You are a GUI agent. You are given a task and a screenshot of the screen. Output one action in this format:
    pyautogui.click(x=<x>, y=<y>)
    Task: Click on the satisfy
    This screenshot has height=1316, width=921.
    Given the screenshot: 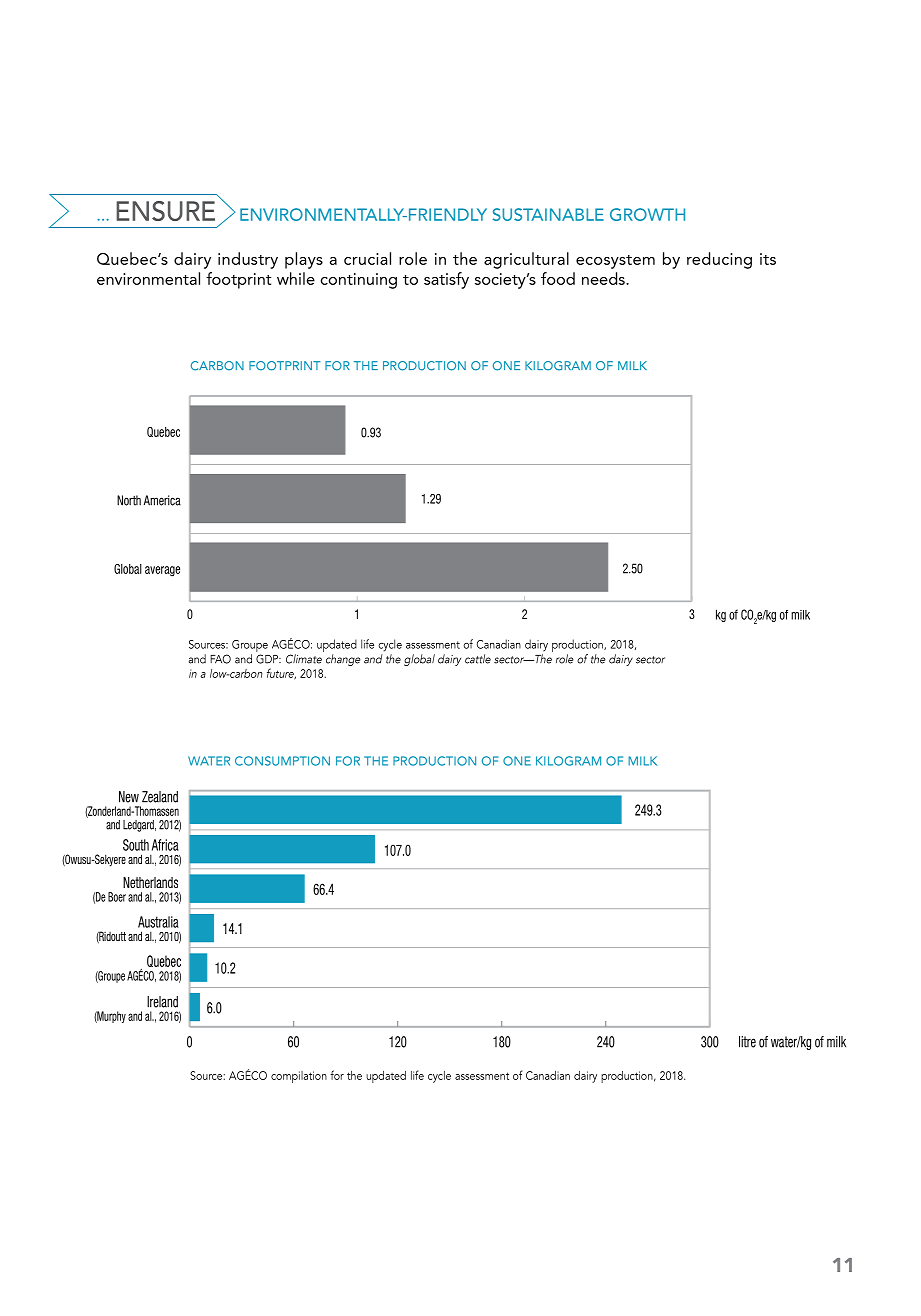 What is the action you would take?
    pyautogui.click(x=446, y=280)
